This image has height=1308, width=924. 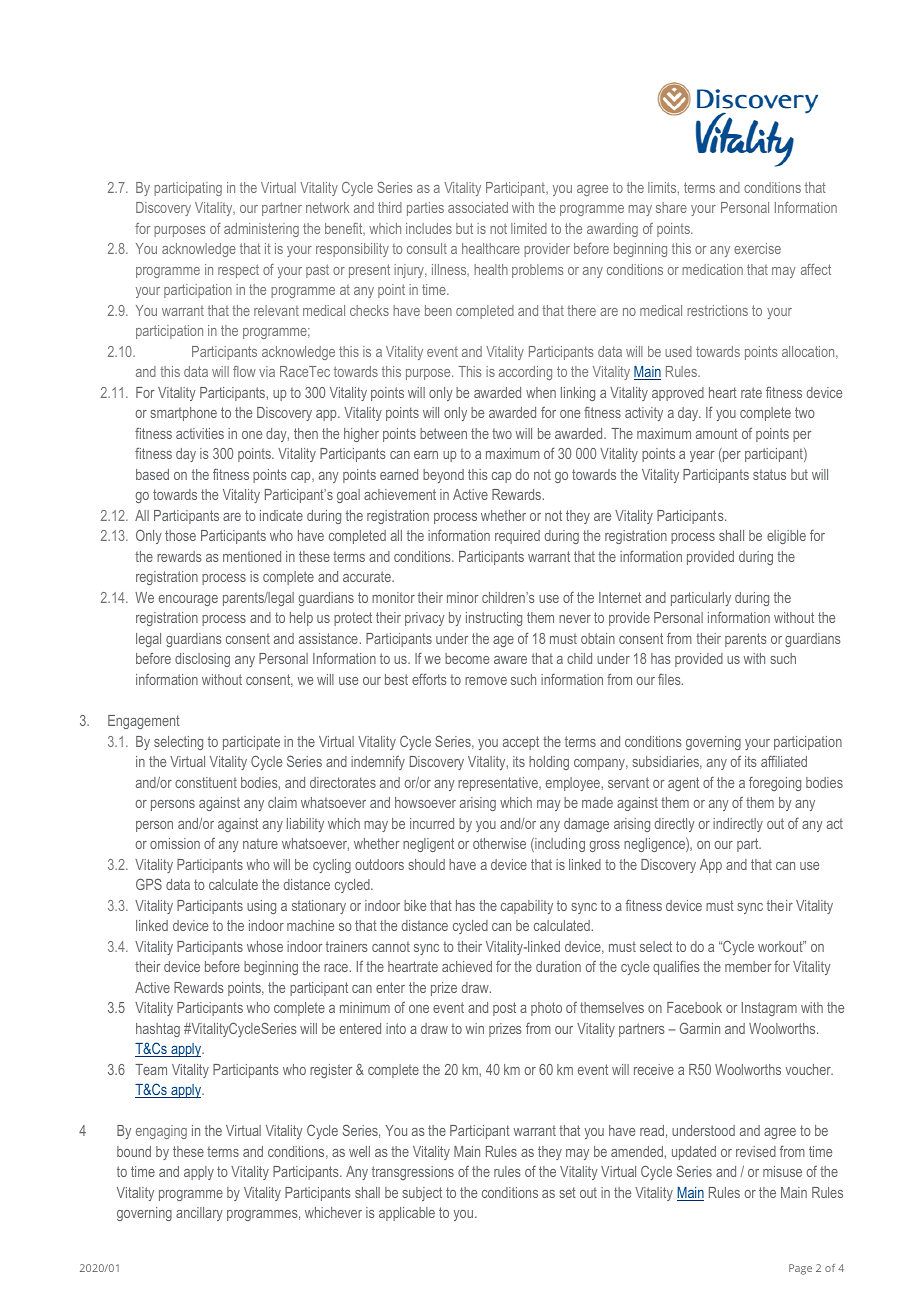 I want to click on constituent, so click(x=206, y=782).
